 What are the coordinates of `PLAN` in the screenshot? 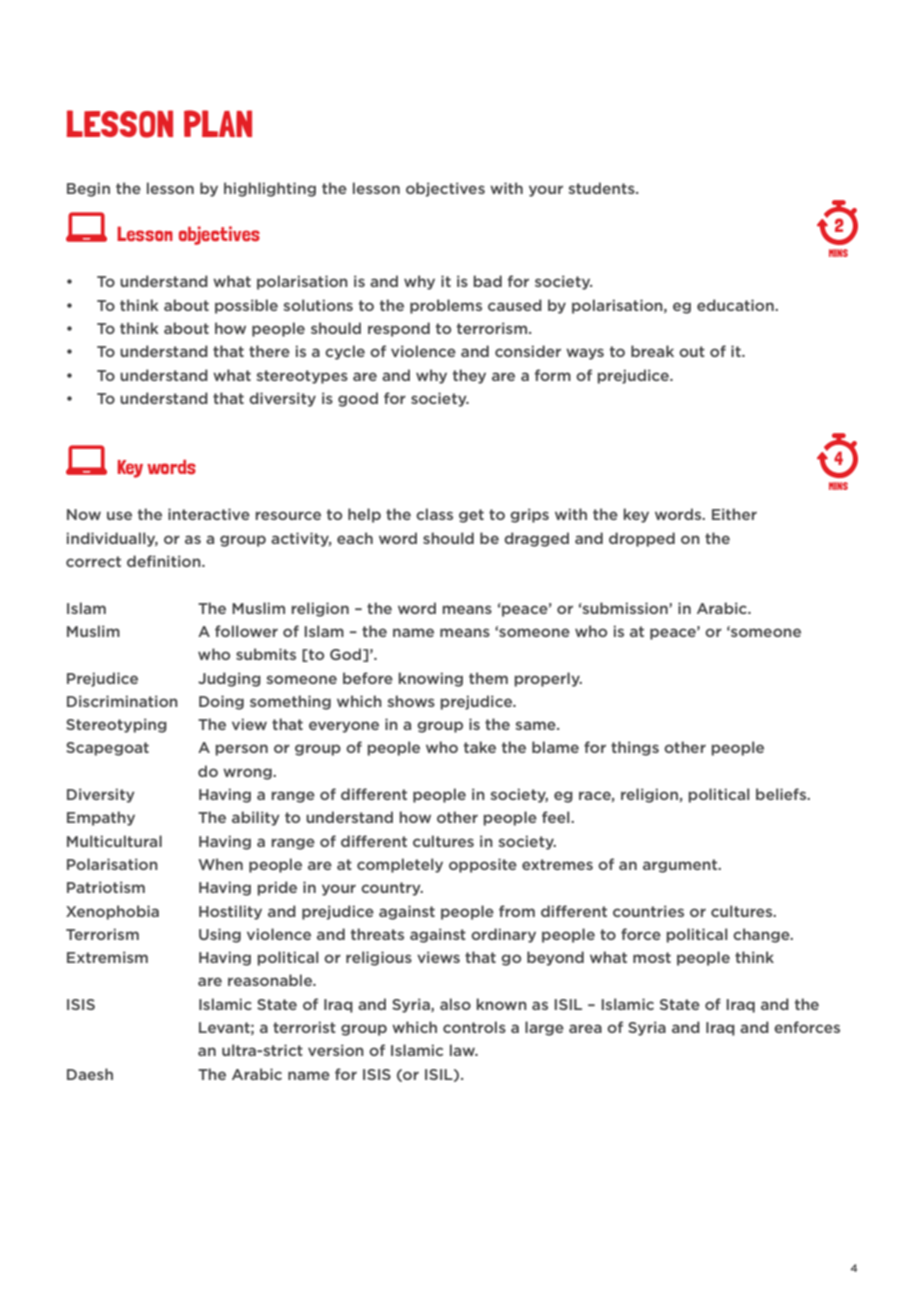 It's located at (218, 123).
